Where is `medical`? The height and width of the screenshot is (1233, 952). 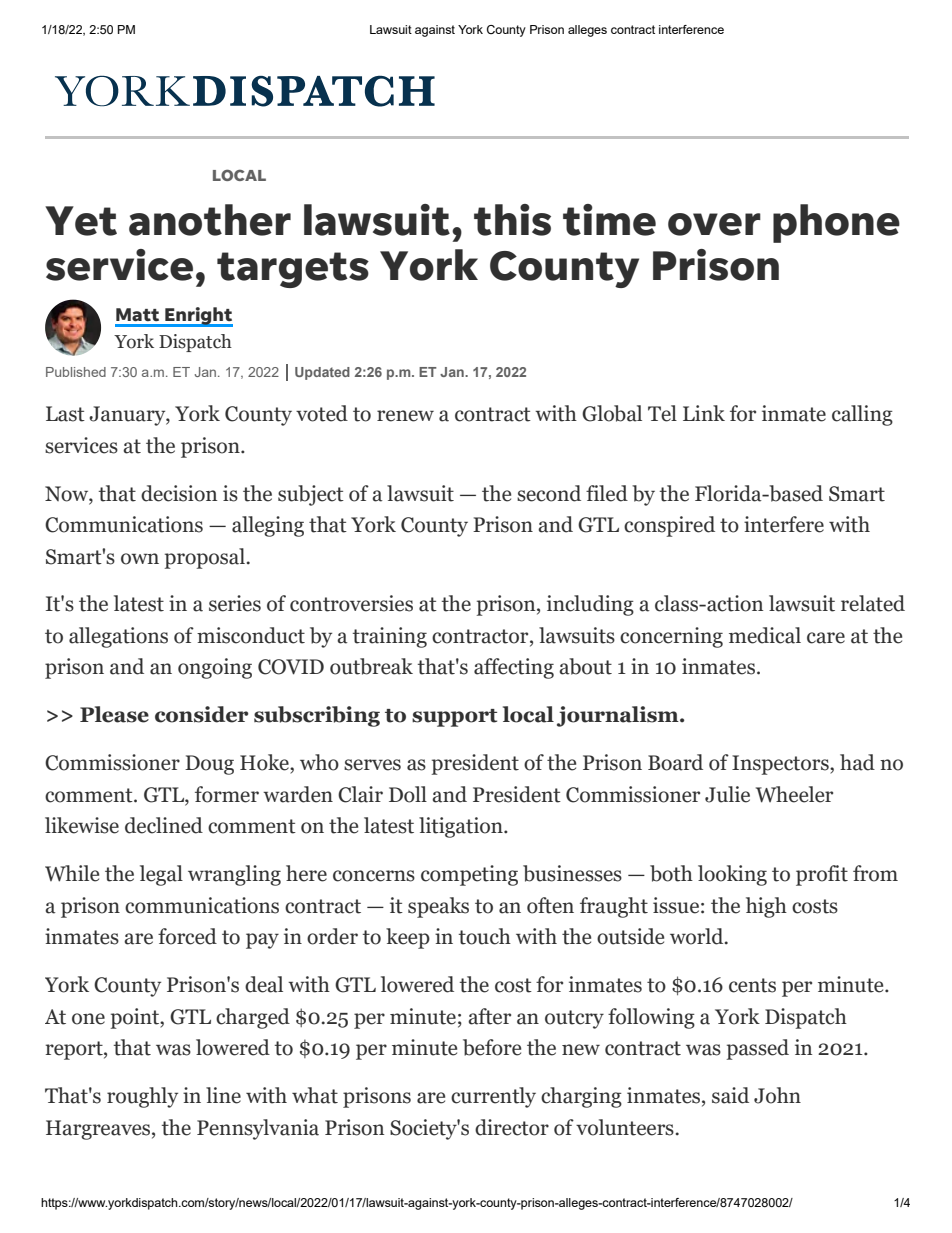 medical is located at coordinates (765, 635).
